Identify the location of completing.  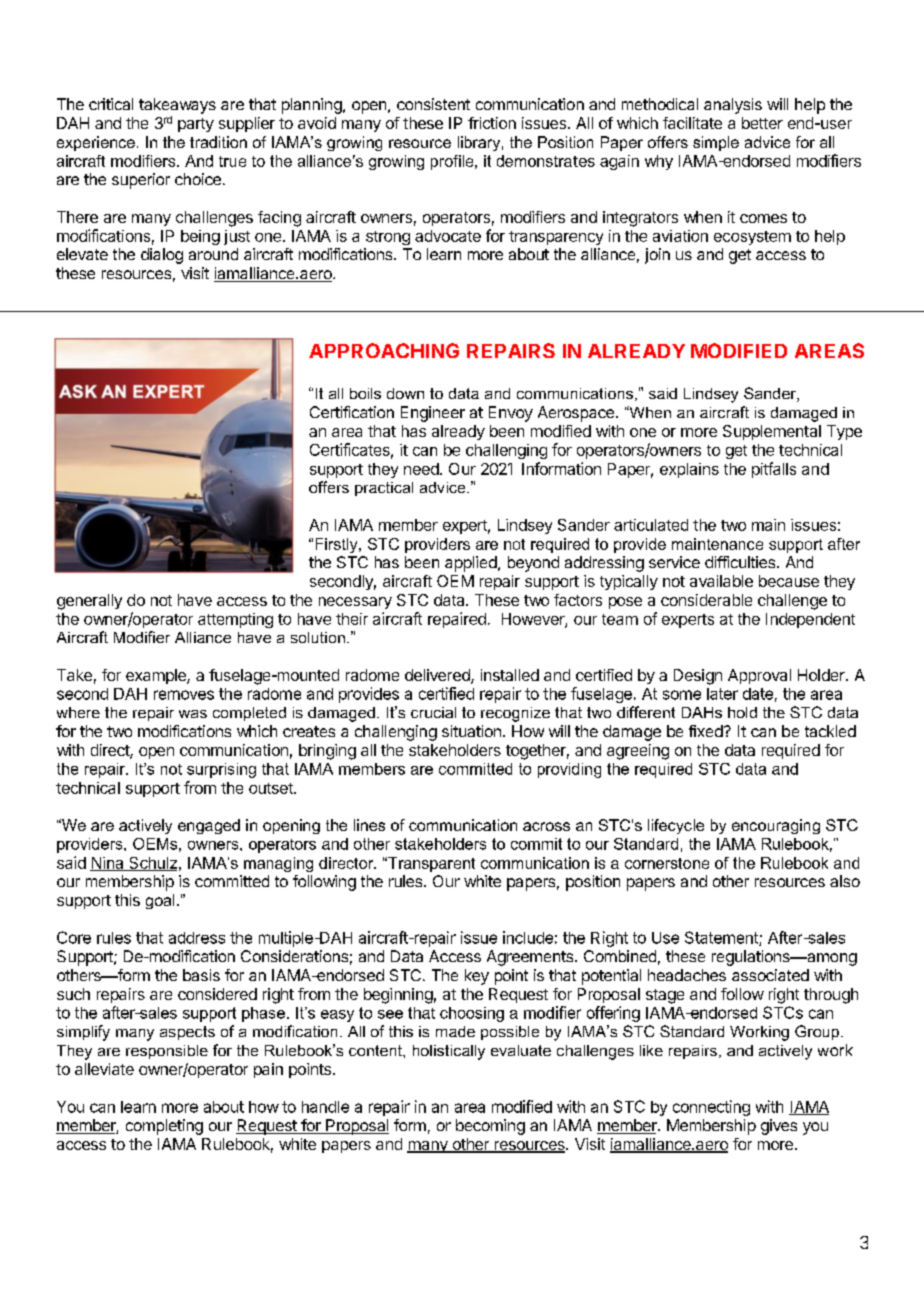
(164, 1127).
